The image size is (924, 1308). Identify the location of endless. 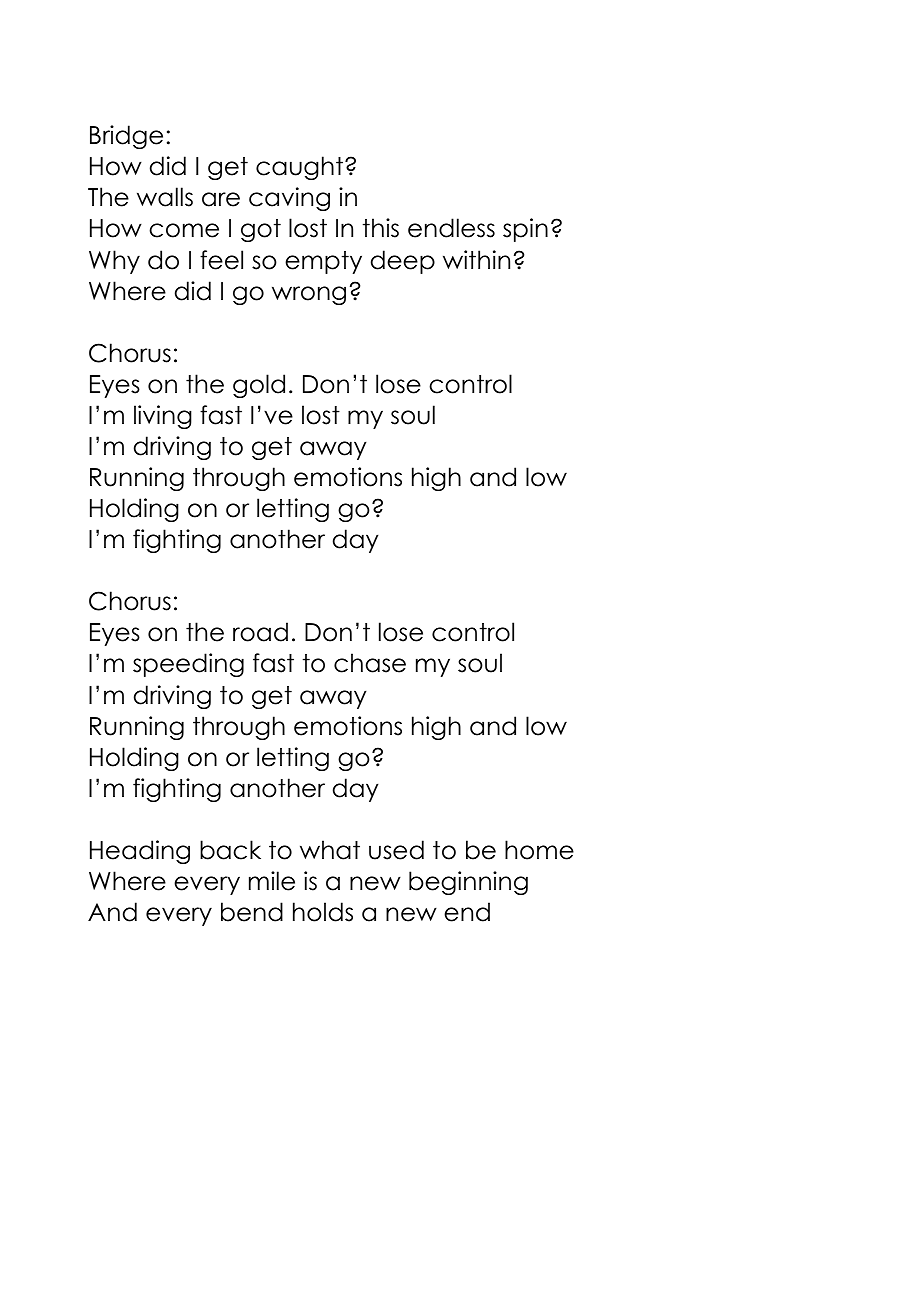
(451, 228).
